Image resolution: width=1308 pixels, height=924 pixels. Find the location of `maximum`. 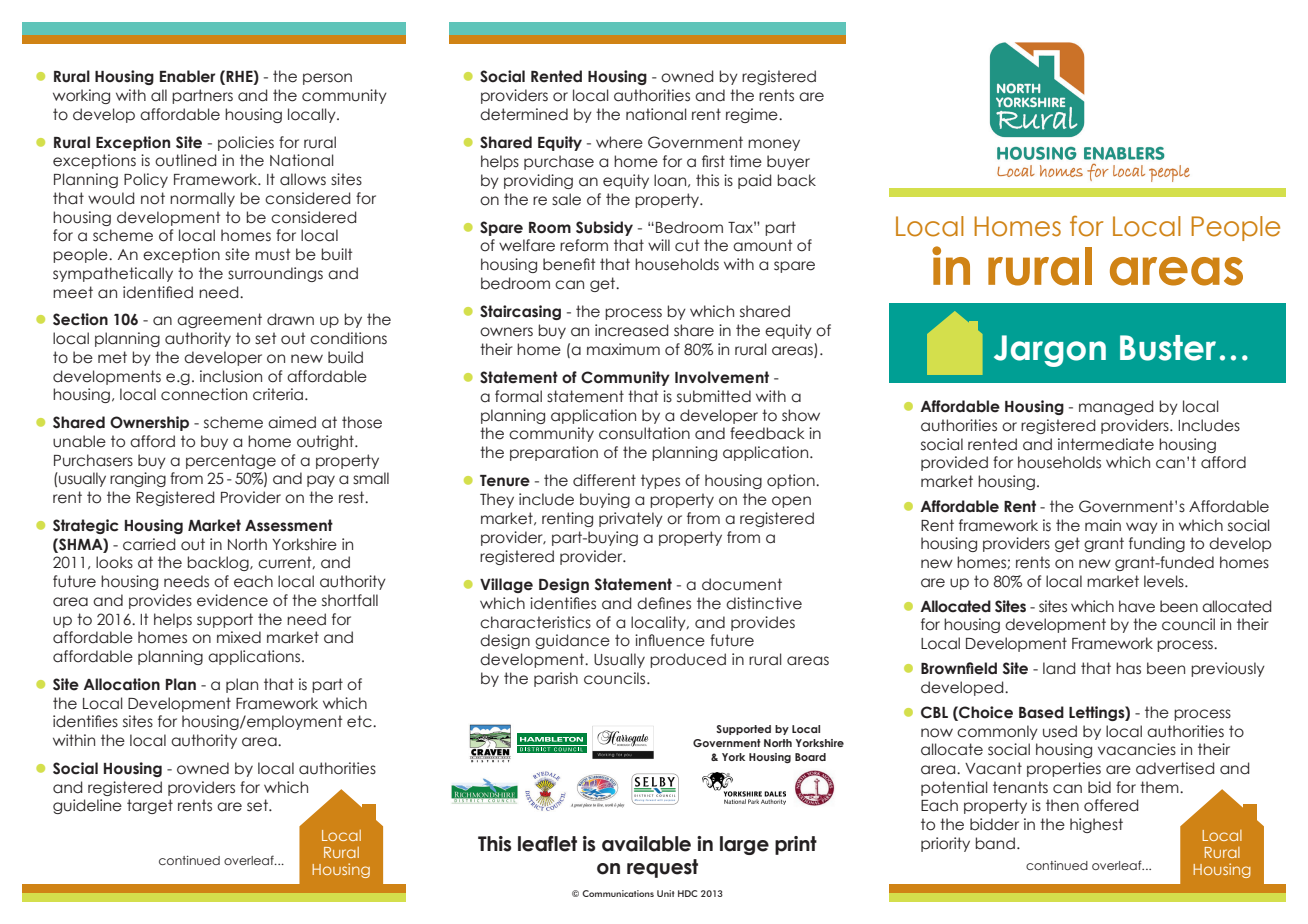

maximum is located at coordinates (623, 349).
